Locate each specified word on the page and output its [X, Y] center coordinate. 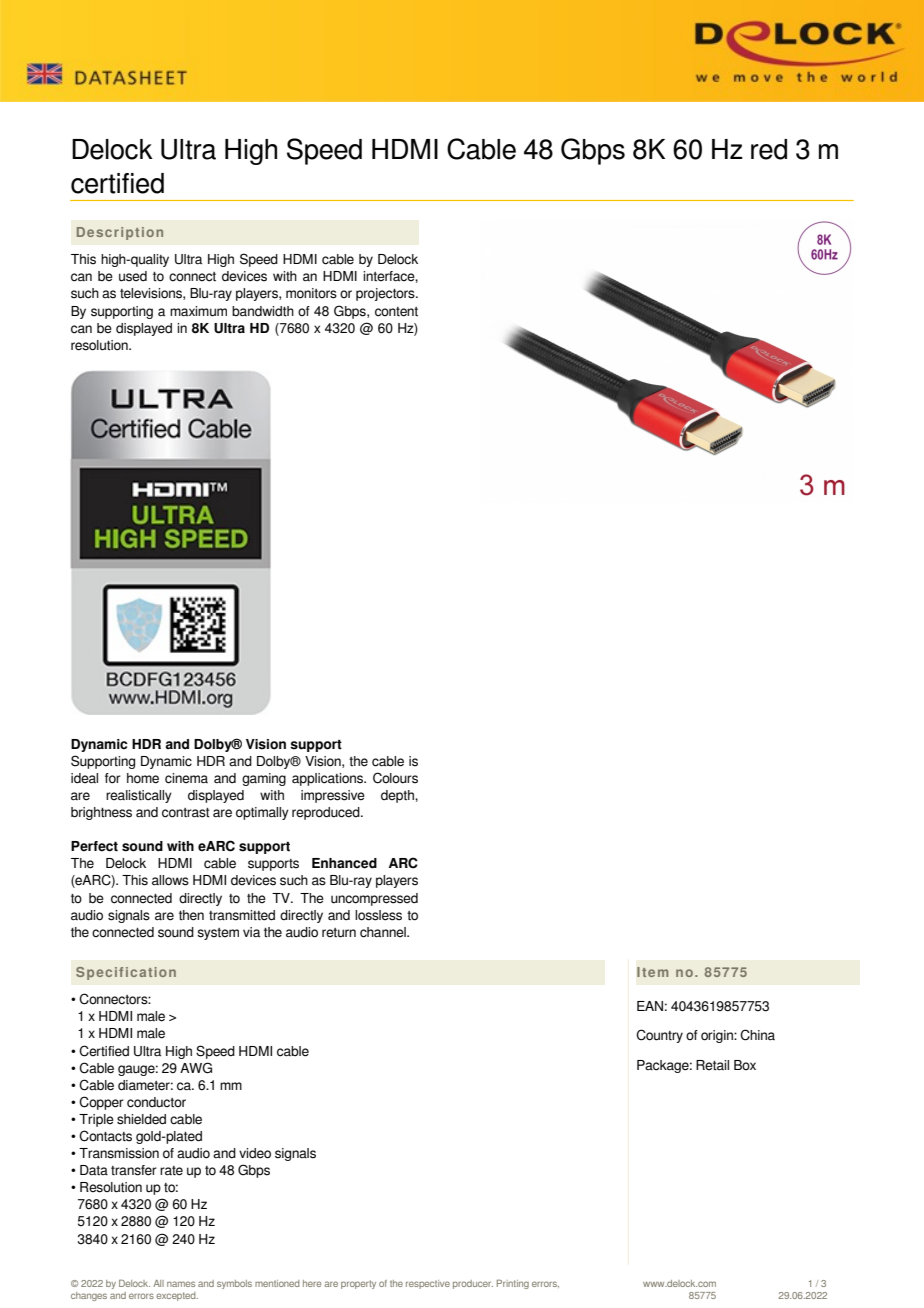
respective [428, 1284]
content [396, 312]
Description [120, 233]
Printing [513, 1284]
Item [652, 972]
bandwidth [263, 311]
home [143, 778]
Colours [395, 778]
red [769, 149]
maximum [198, 311]
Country [659, 1036]
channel [384, 932]
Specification [126, 973]
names [181, 1284]
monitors [311, 293]
